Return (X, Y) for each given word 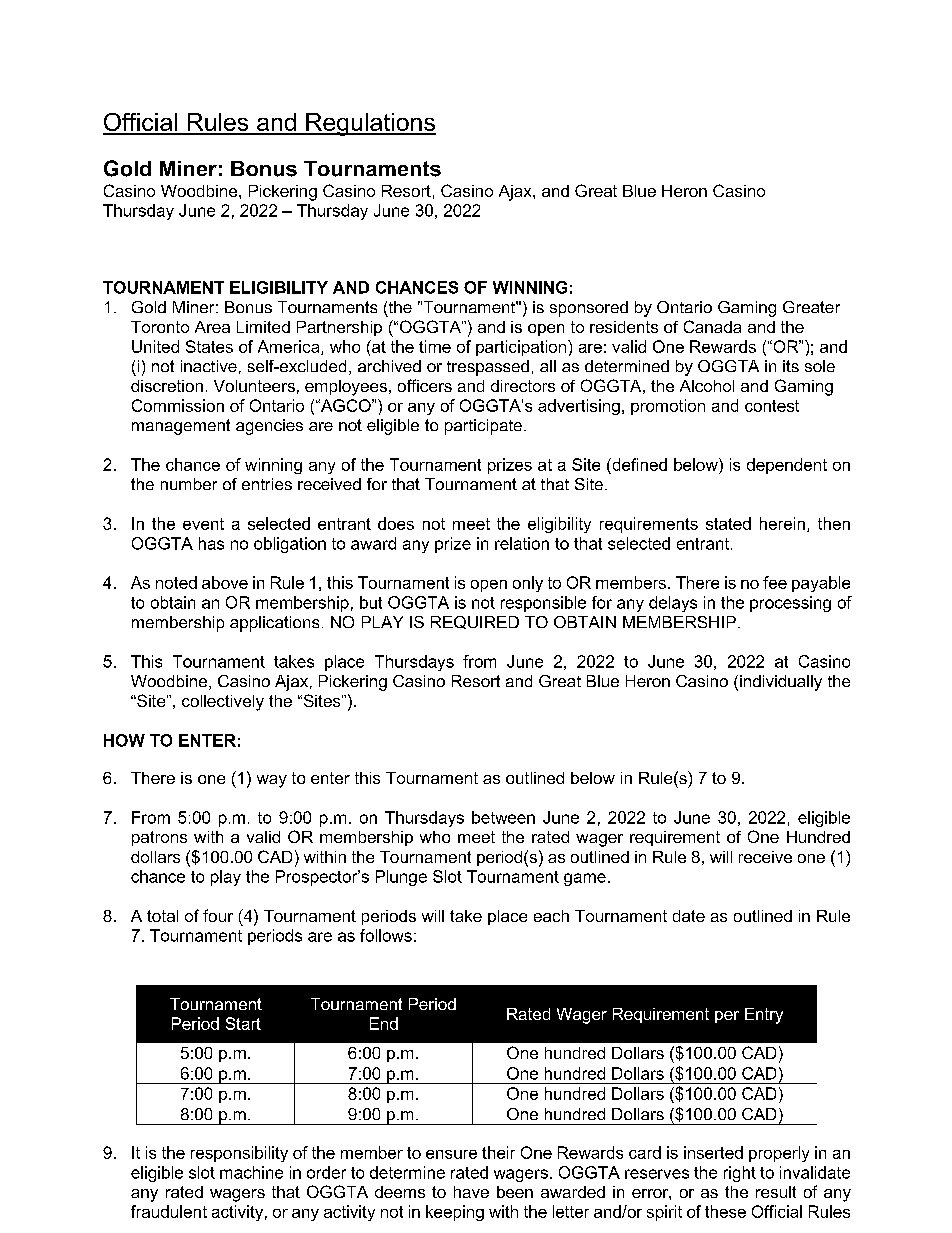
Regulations (370, 124)
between (503, 817)
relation (522, 543)
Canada (712, 326)
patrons (159, 838)
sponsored (589, 309)
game (585, 879)
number (189, 484)
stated (728, 523)
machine (251, 1172)
